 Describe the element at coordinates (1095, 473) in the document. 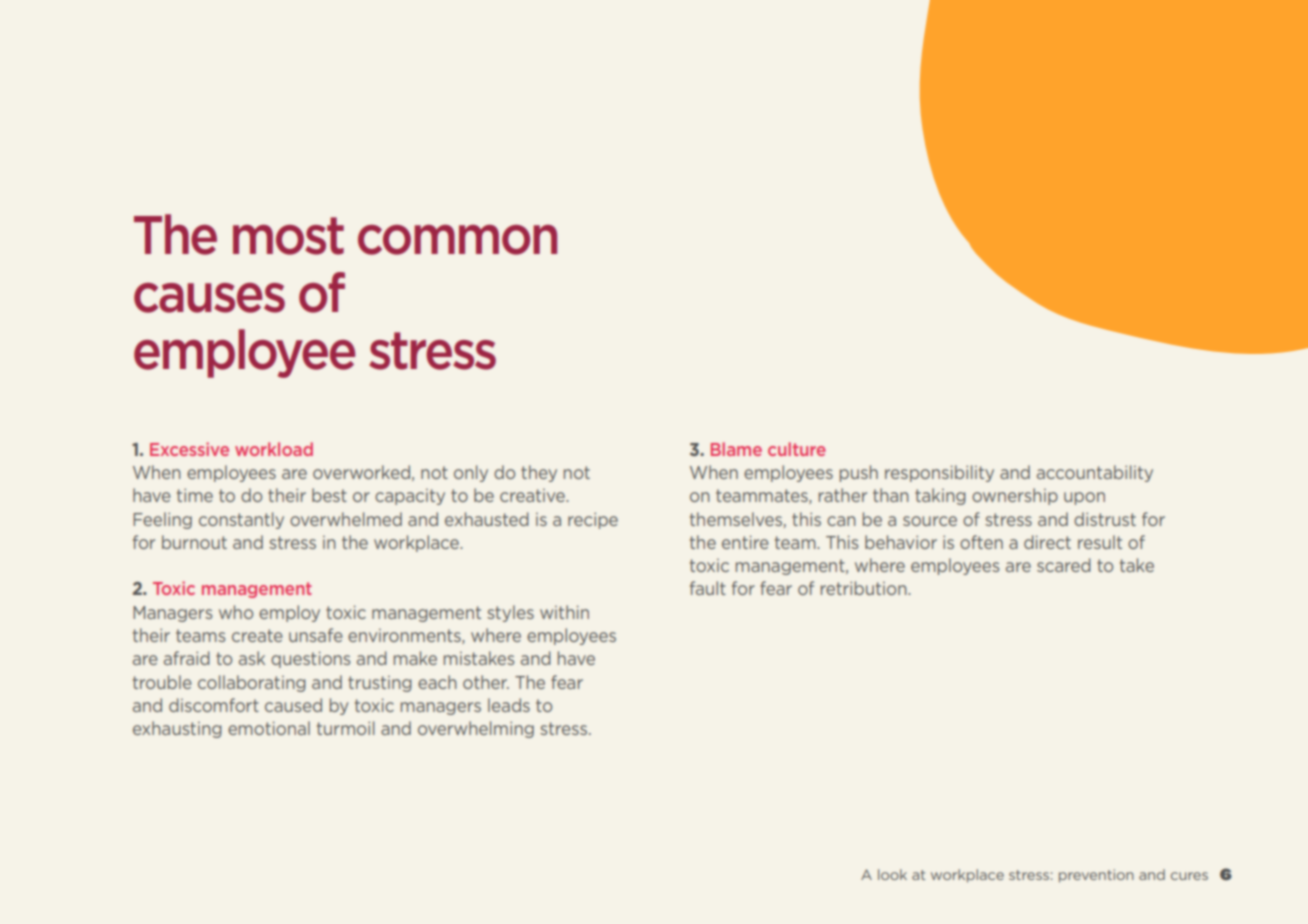

I see `accountability` at that location.
